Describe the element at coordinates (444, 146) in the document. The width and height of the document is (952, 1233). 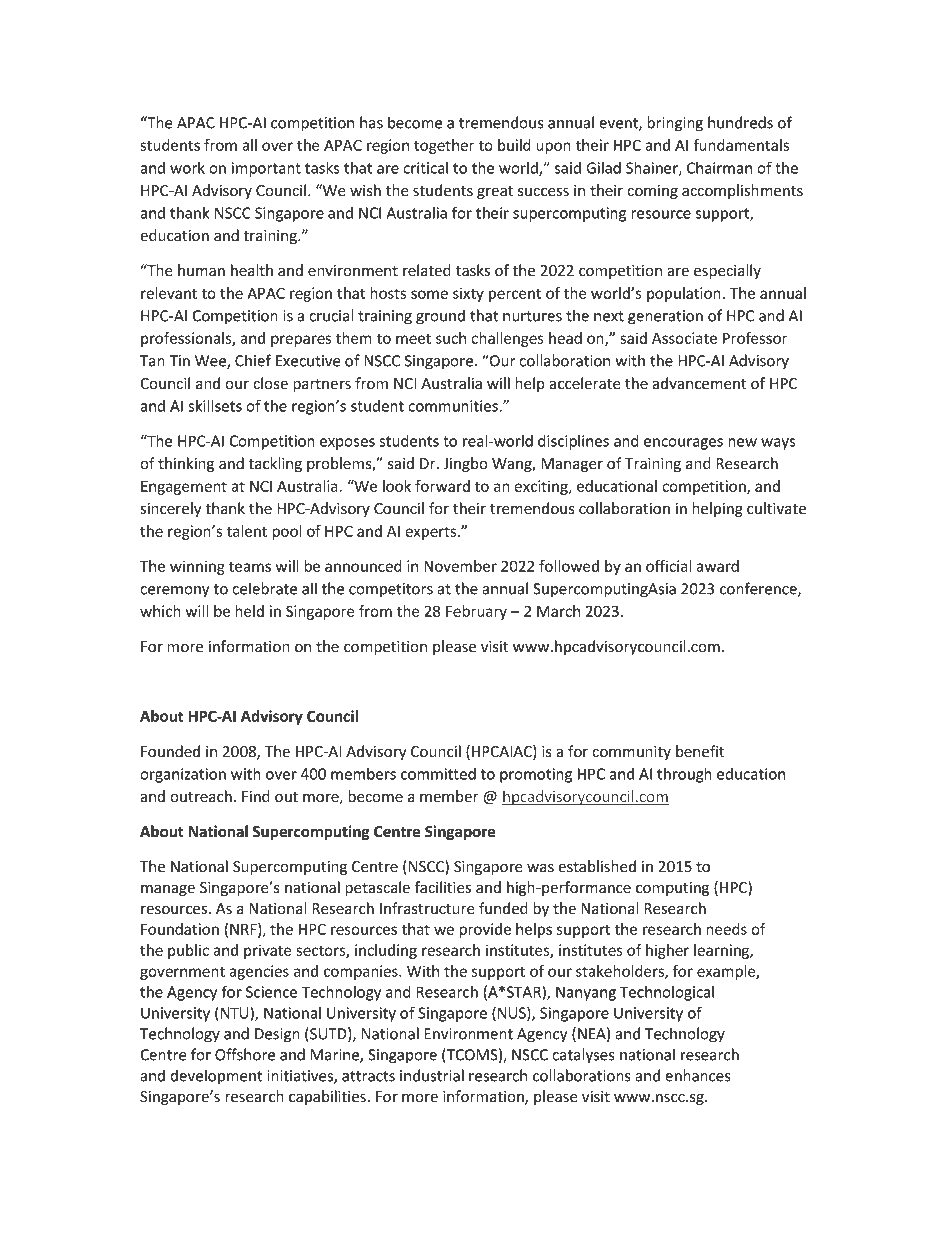
I see `together` at that location.
